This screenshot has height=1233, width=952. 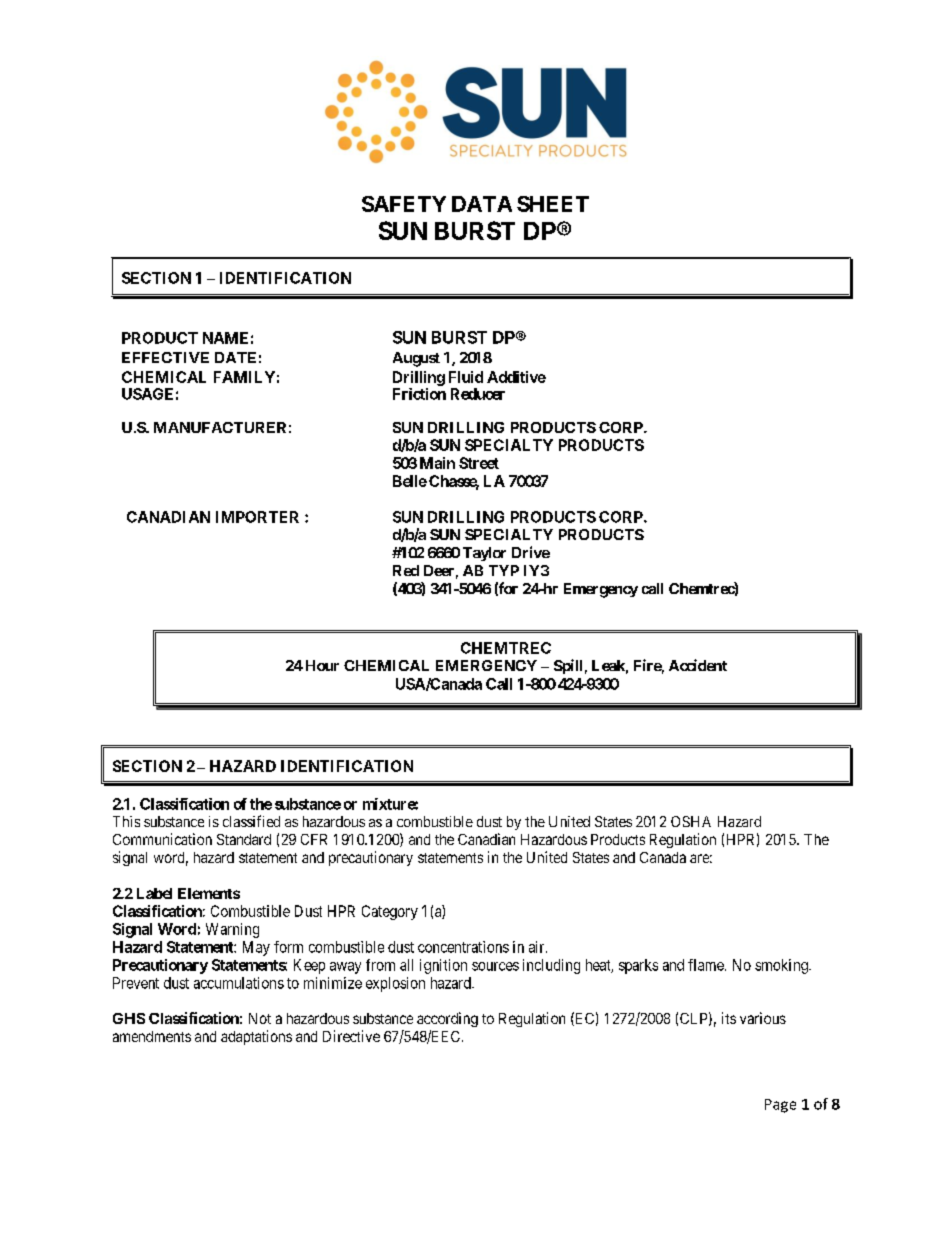 What do you see at coordinates (482, 204) in the screenshot?
I see `DATA` at bounding box center [482, 204].
